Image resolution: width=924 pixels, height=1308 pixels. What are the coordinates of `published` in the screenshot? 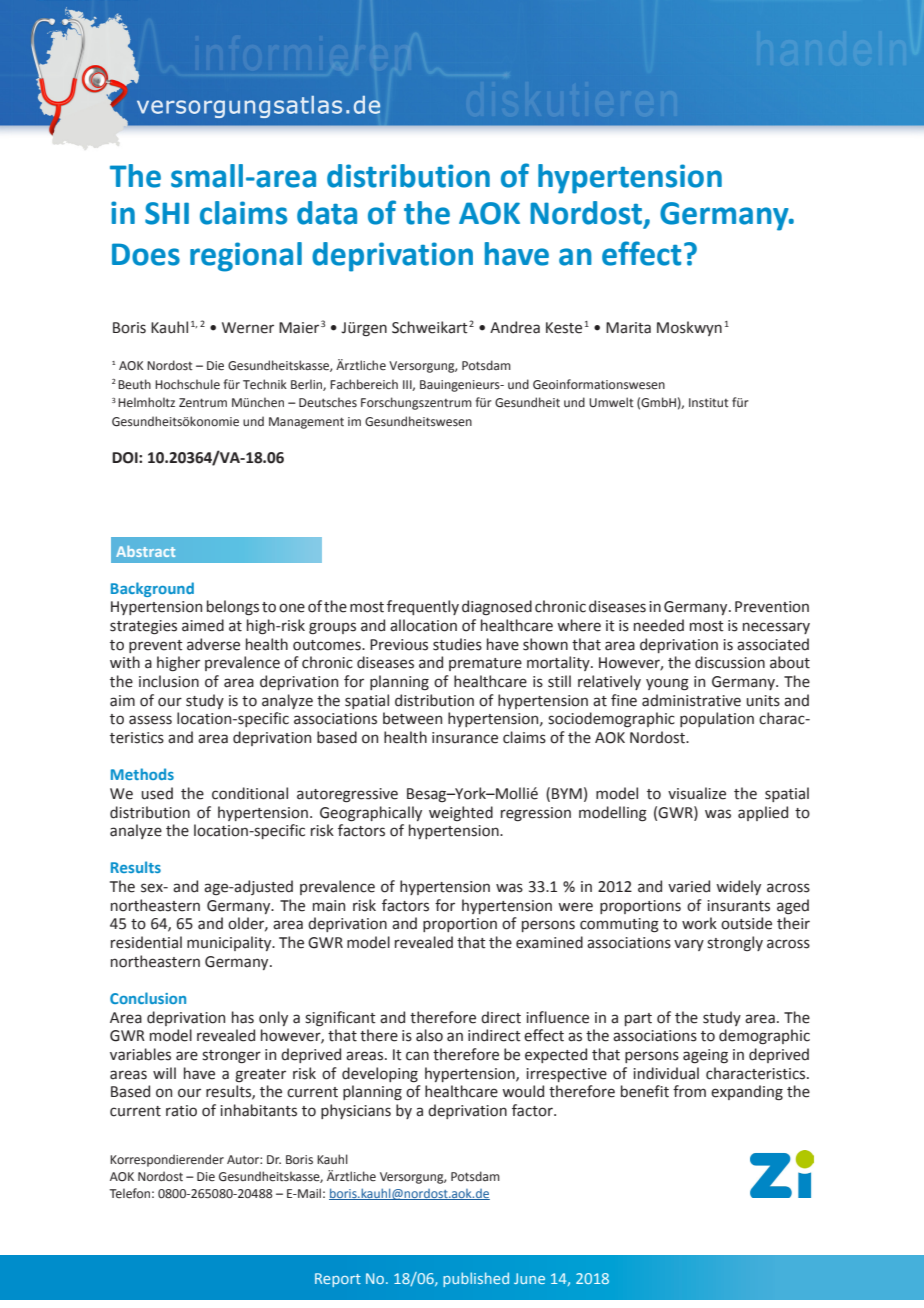 It's located at (476, 1279).
